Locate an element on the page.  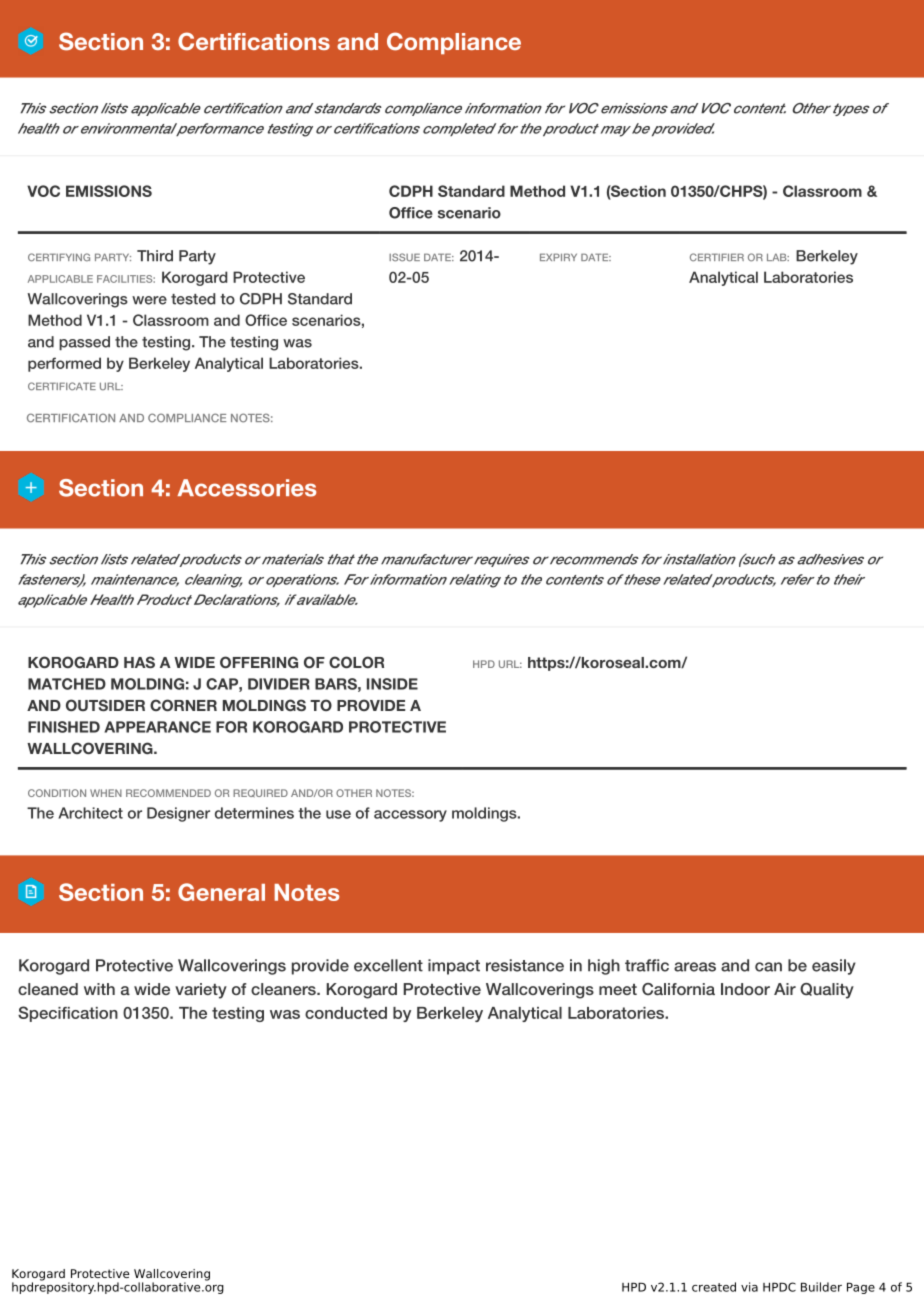
ISSUE is located at coordinates (404, 257).
